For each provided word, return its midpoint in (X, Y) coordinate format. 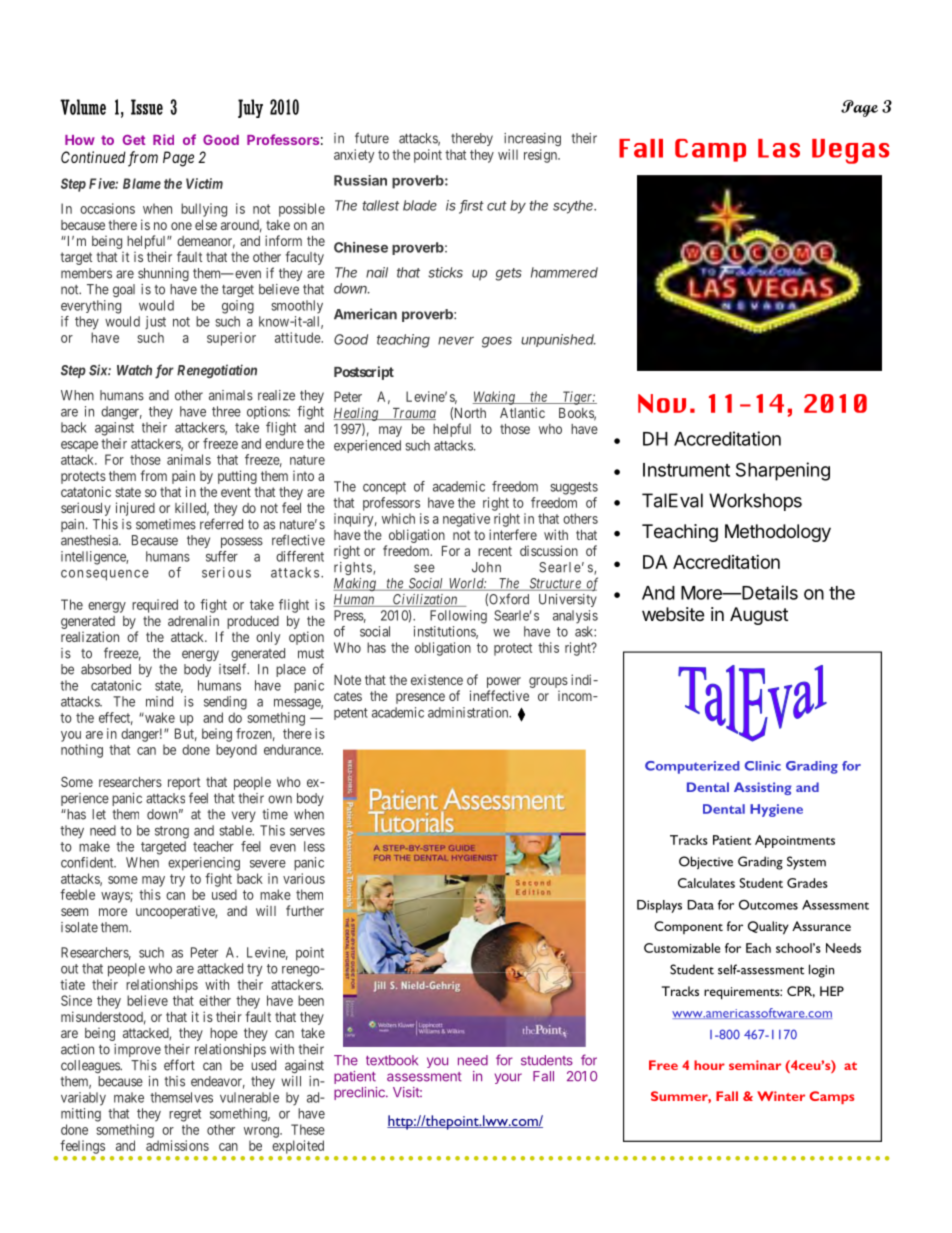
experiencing (204, 864)
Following (458, 617)
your (508, 1078)
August (759, 616)
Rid (163, 139)
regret (185, 1115)
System (806, 863)
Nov (662, 403)
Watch (134, 370)
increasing (532, 139)
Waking (495, 398)
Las (779, 148)
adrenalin (193, 620)
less (314, 846)
